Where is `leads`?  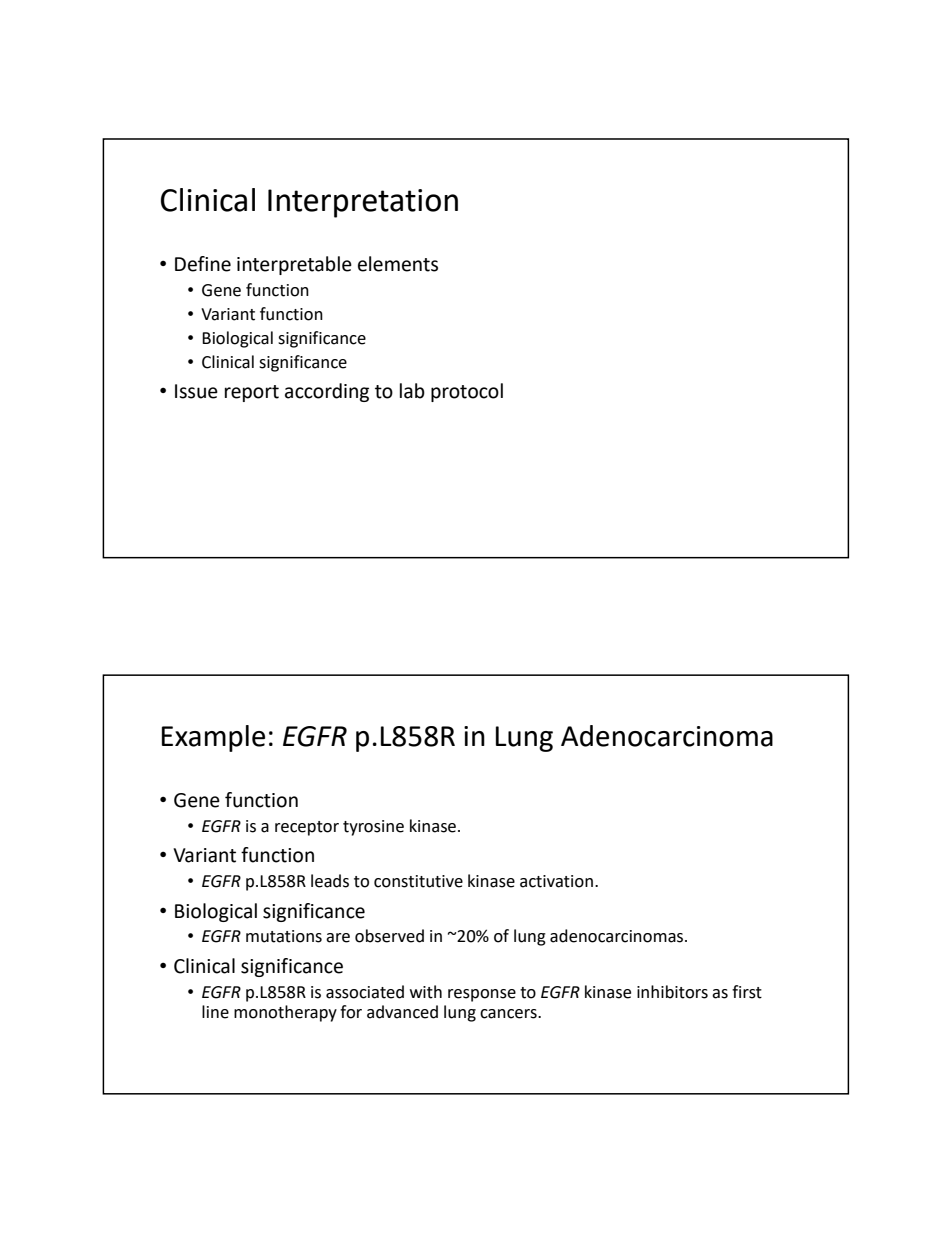 leads is located at coordinates (330, 881).
